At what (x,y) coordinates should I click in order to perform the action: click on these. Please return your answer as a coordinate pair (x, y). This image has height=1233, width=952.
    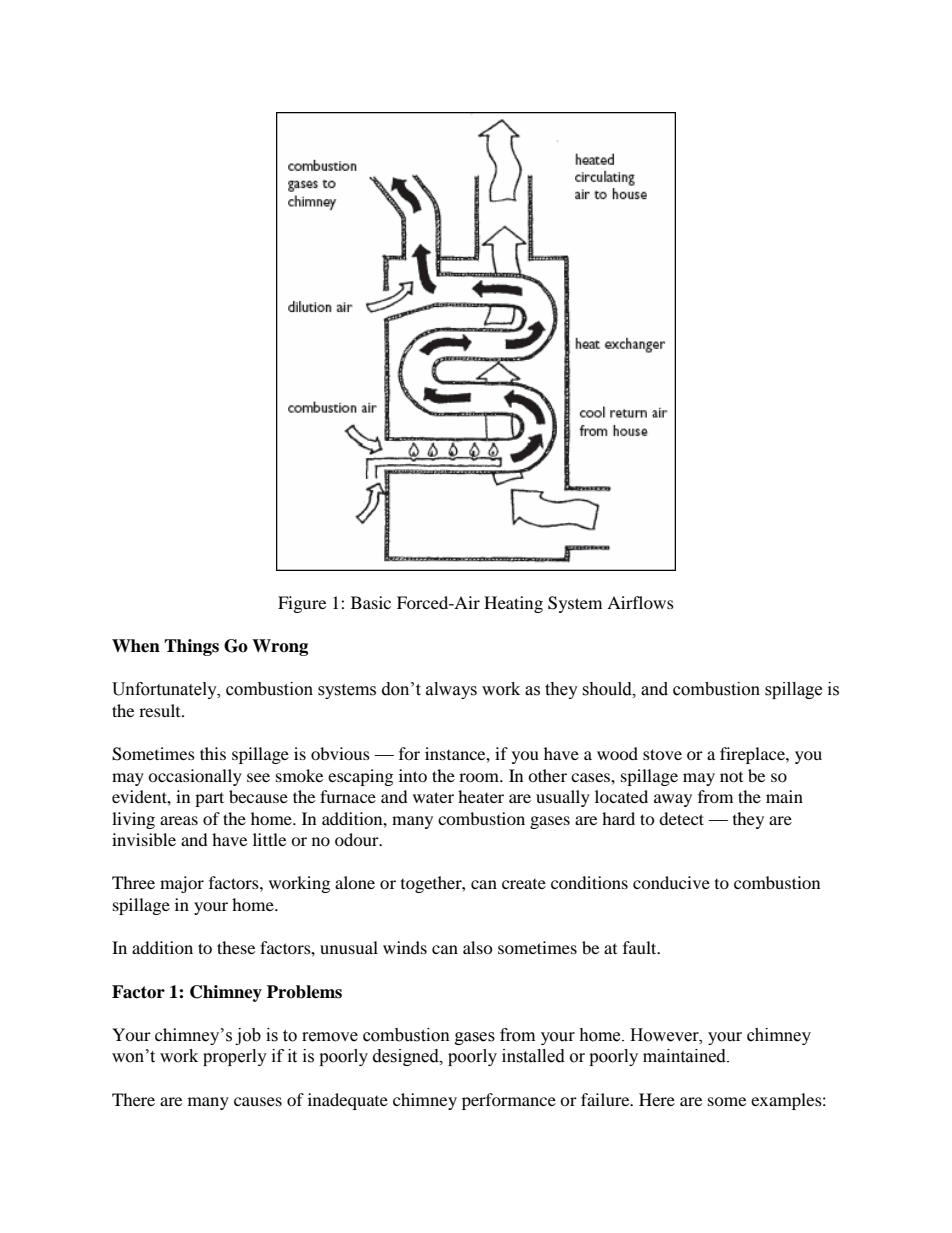
    Looking at the image, I should click on (236, 947).
